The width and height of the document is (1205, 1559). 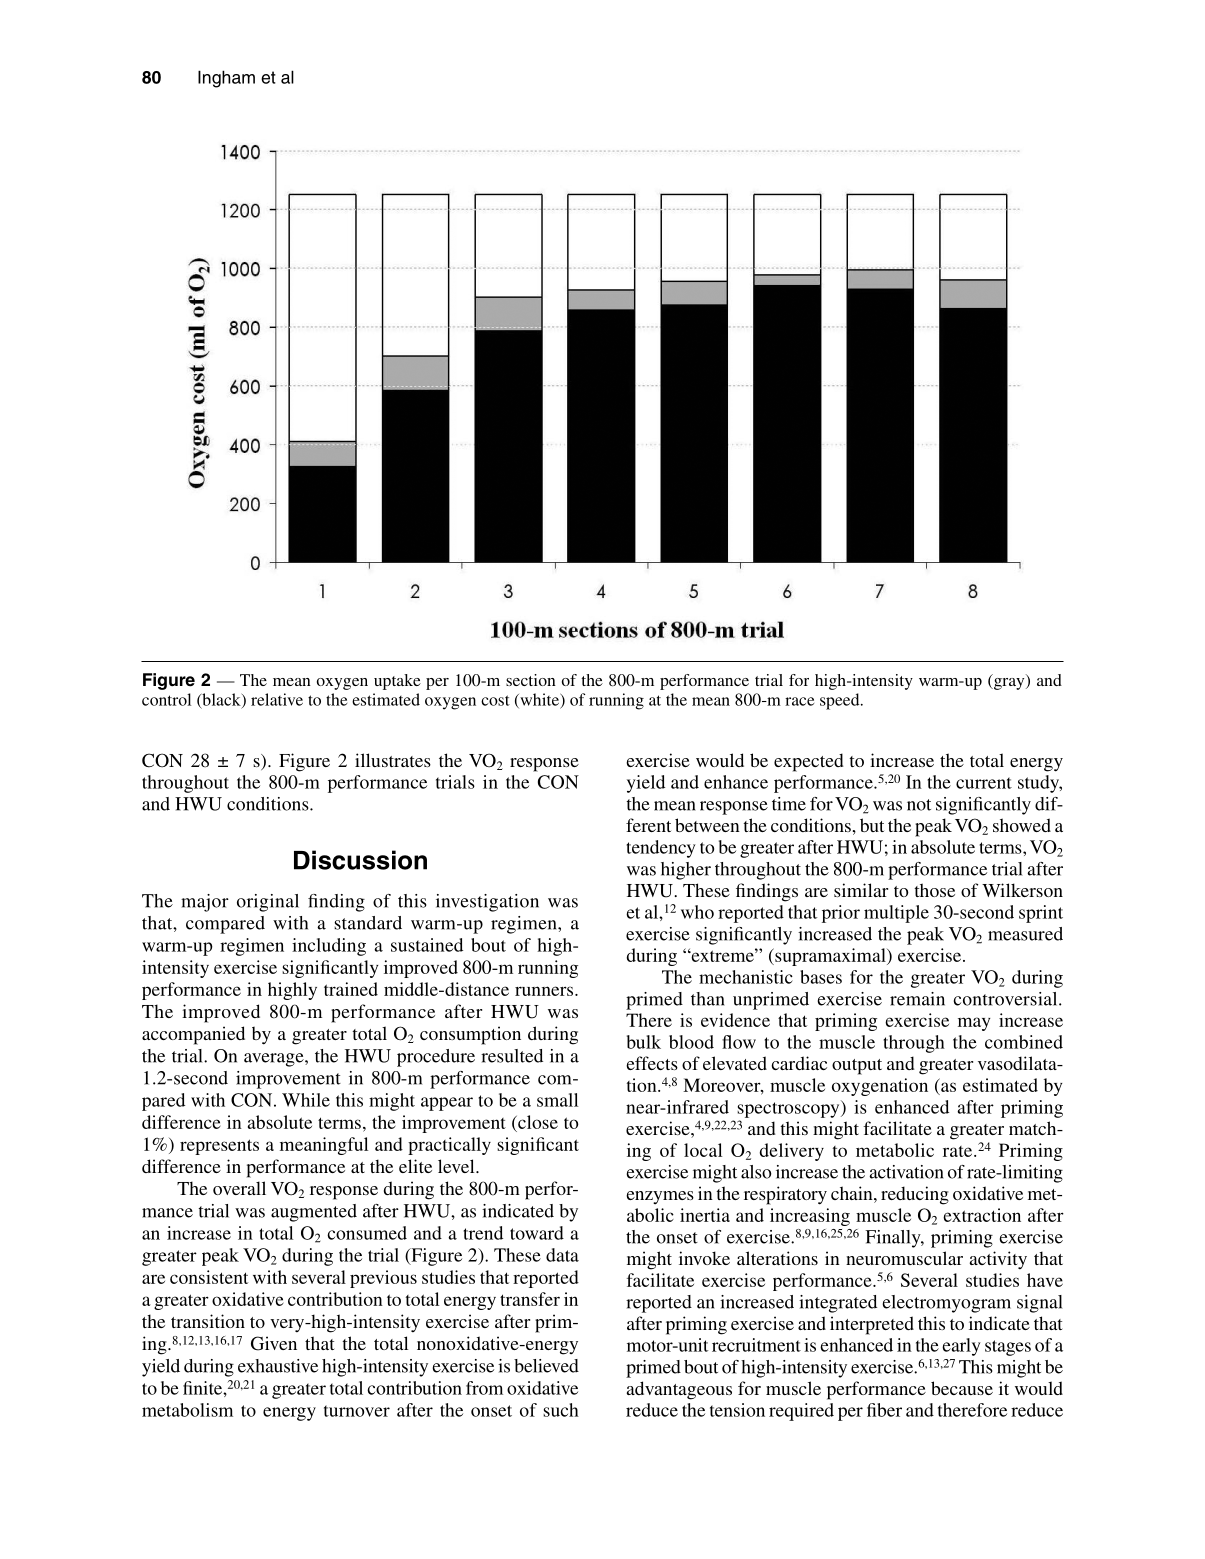 I want to click on speed, so click(x=841, y=701).
